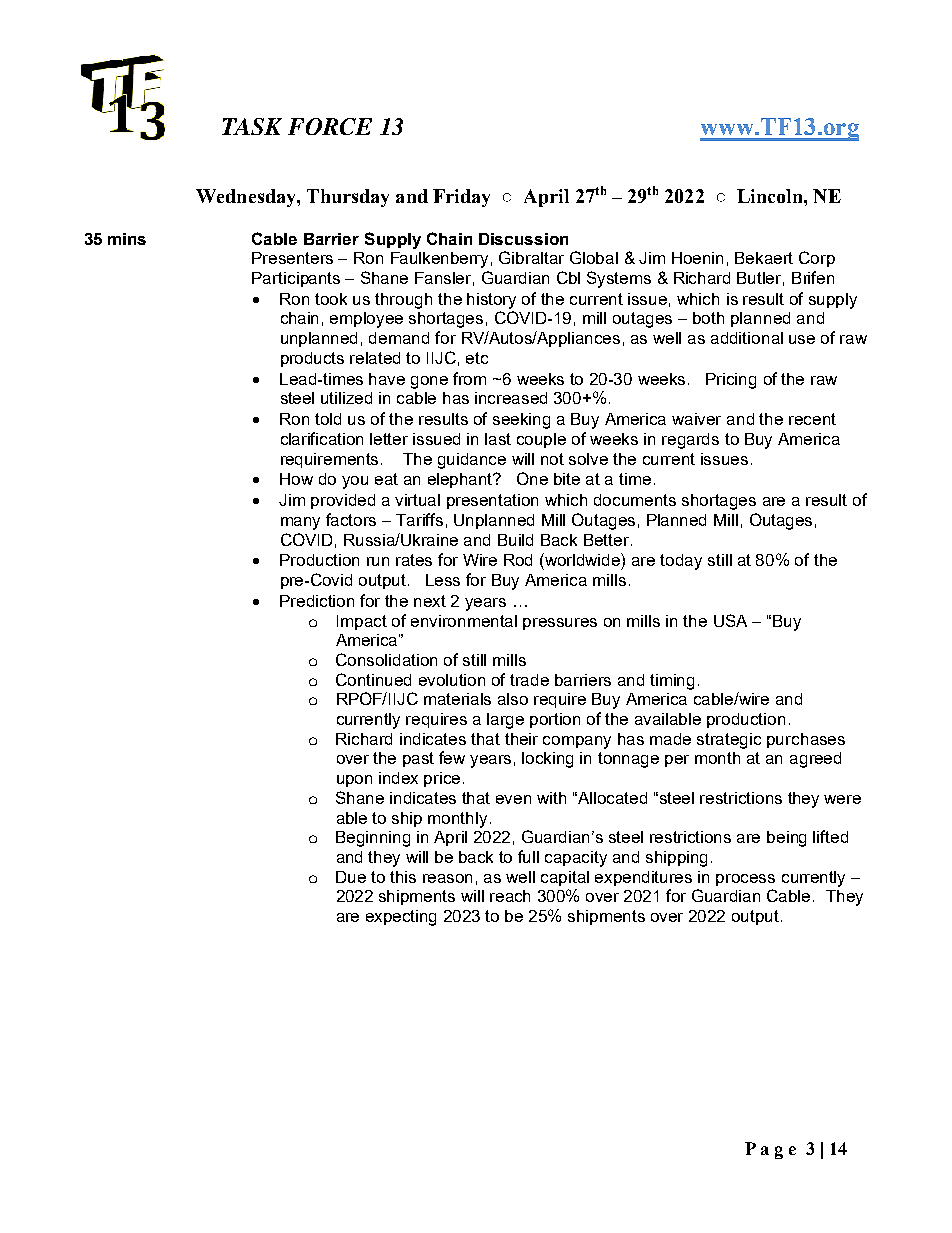  I want to click on reach, so click(510, 896).
